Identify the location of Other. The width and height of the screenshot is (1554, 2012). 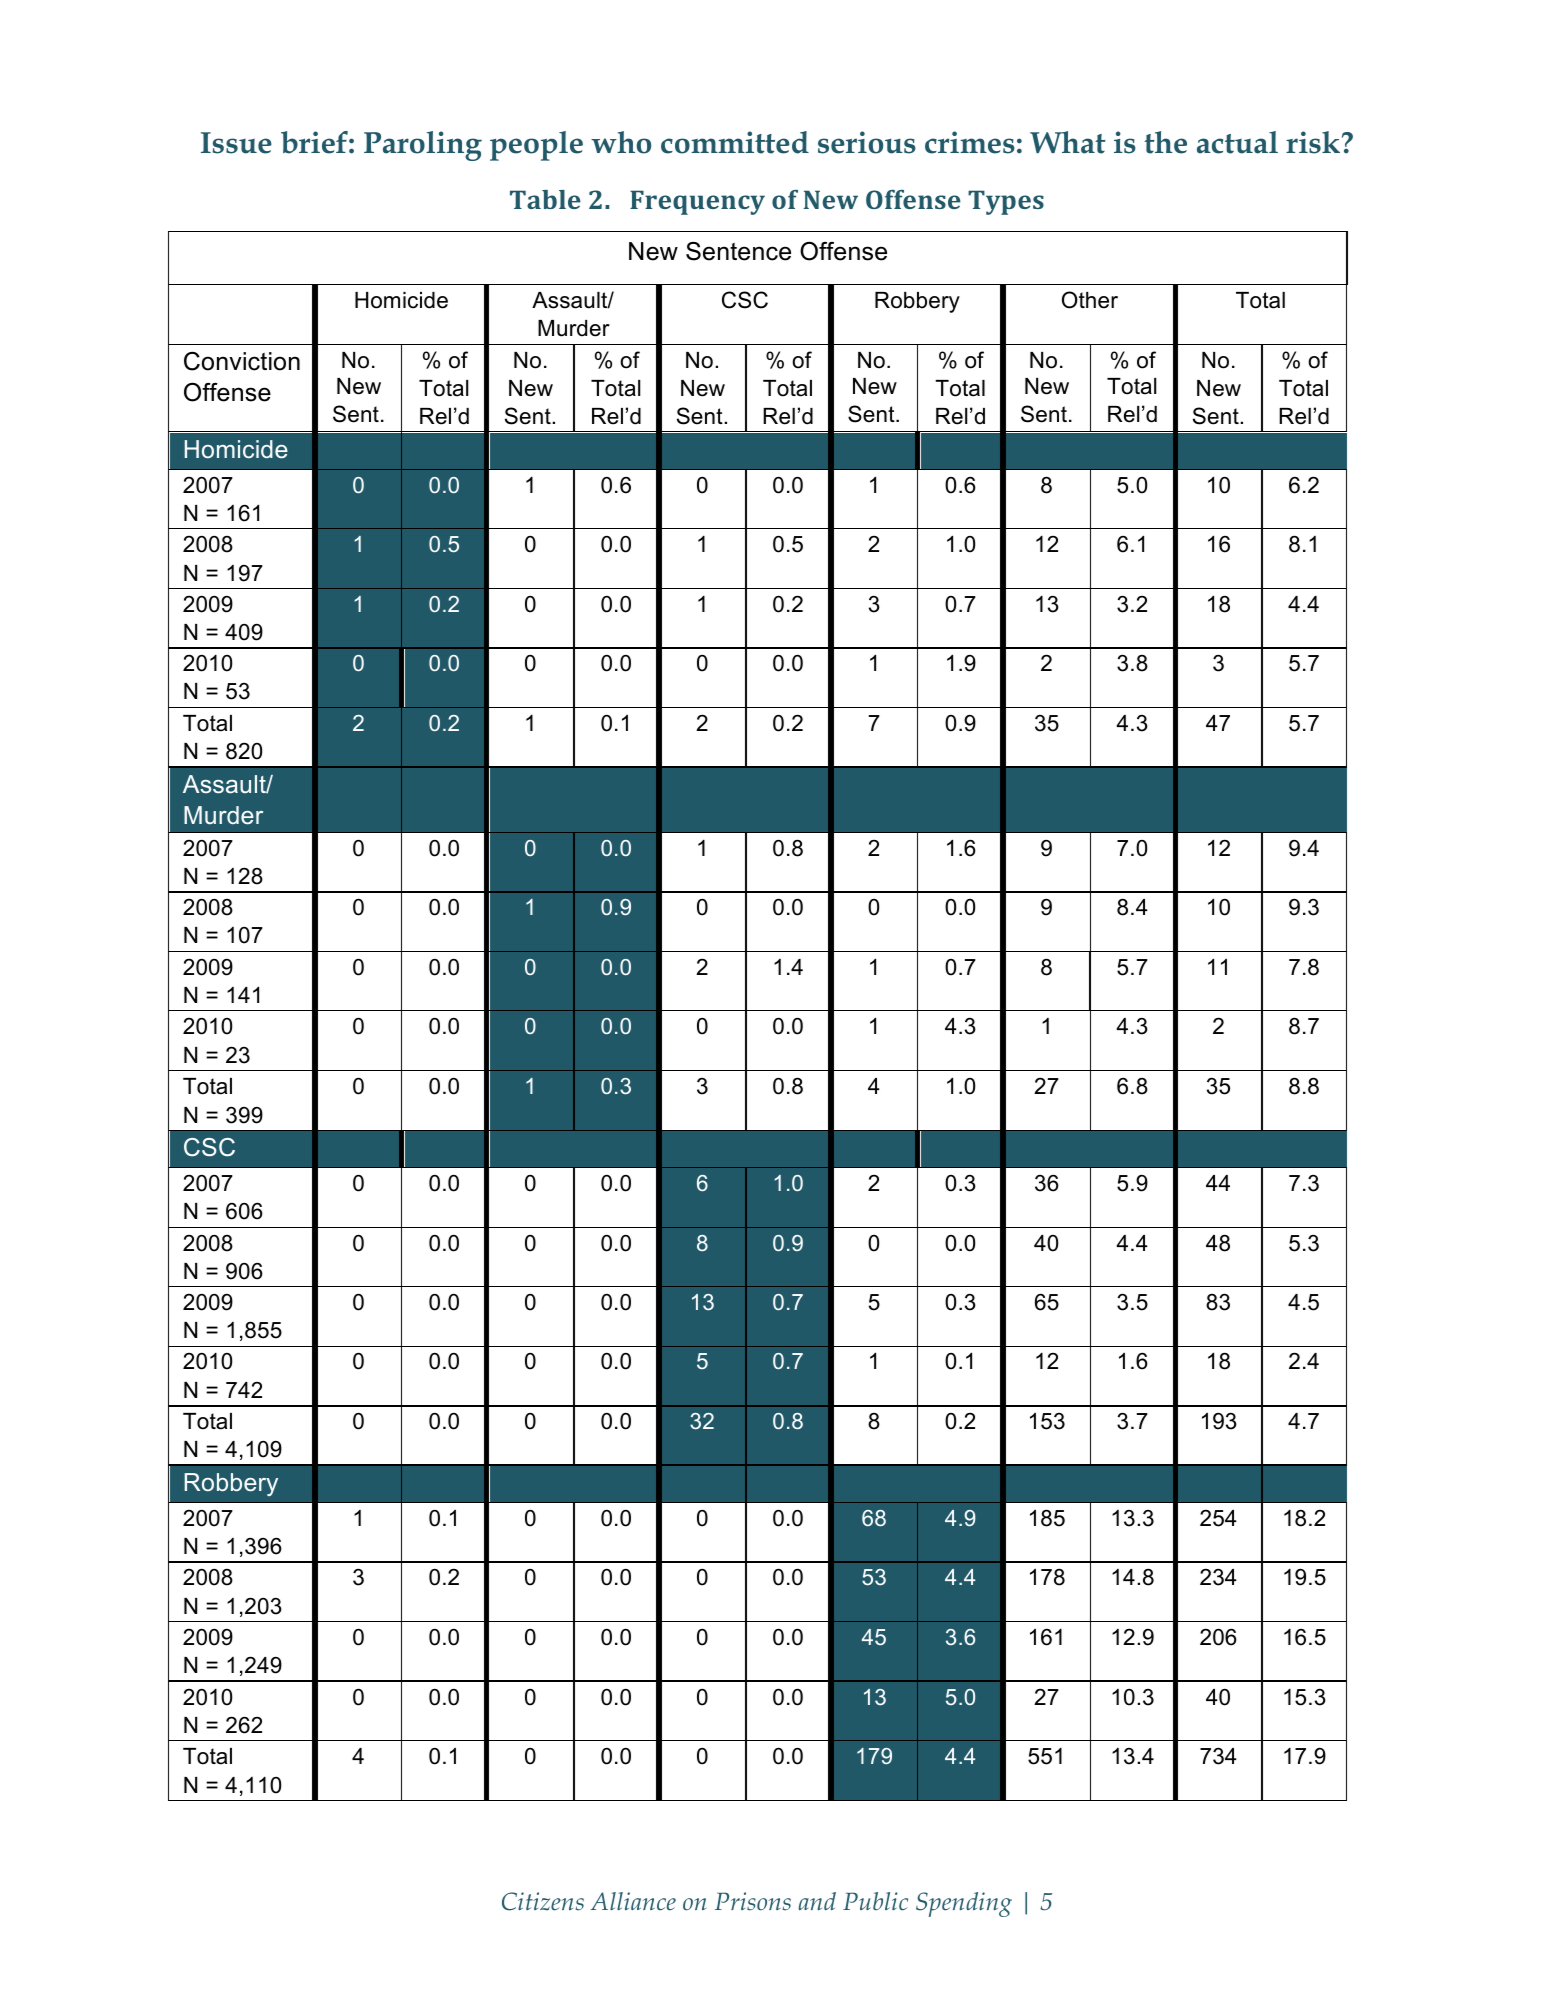
(1090, 300).
